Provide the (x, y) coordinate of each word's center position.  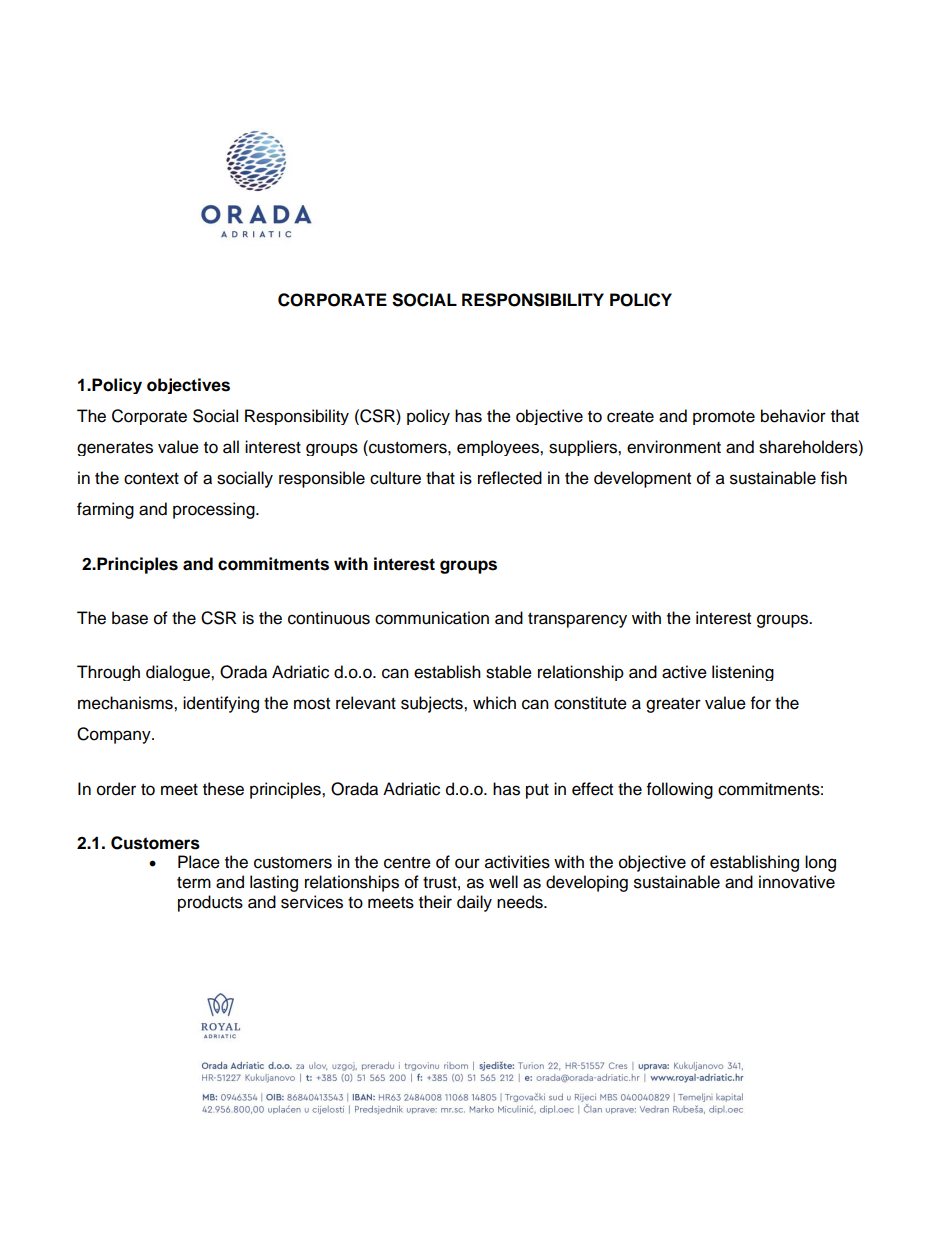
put (537, 791)
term (194, 883)
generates (115, 449)
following (680, 790)
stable (509, 672)
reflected (510, 478)
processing (215, 510)
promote (724, 418)
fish (834, 478)
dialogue (179, 673)
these (223, 789)
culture (395, 478)
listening (743, 673)
